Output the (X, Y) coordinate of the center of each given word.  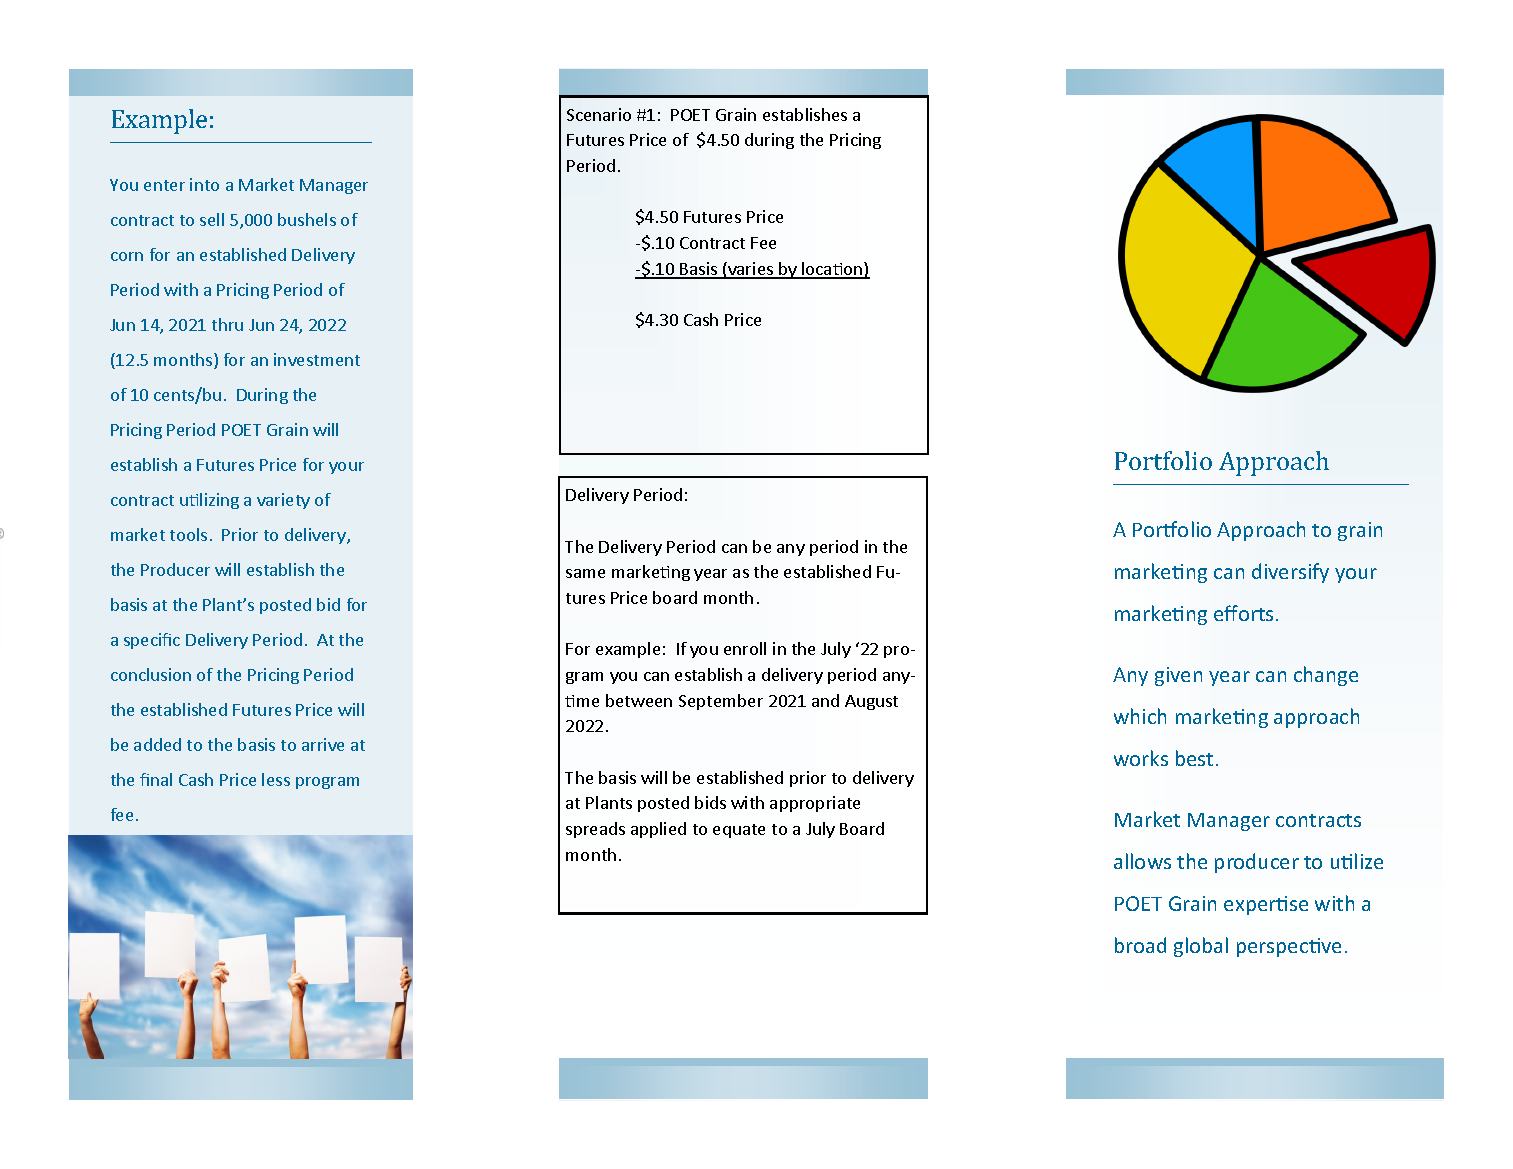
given (1178, 676)
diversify (1290, 573)
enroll (745, 648)
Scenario (599, 114)
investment (317, 359)
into (204, 184)
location (832, 270)
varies (751, 270)
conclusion (151, 674)
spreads (595, 830)
